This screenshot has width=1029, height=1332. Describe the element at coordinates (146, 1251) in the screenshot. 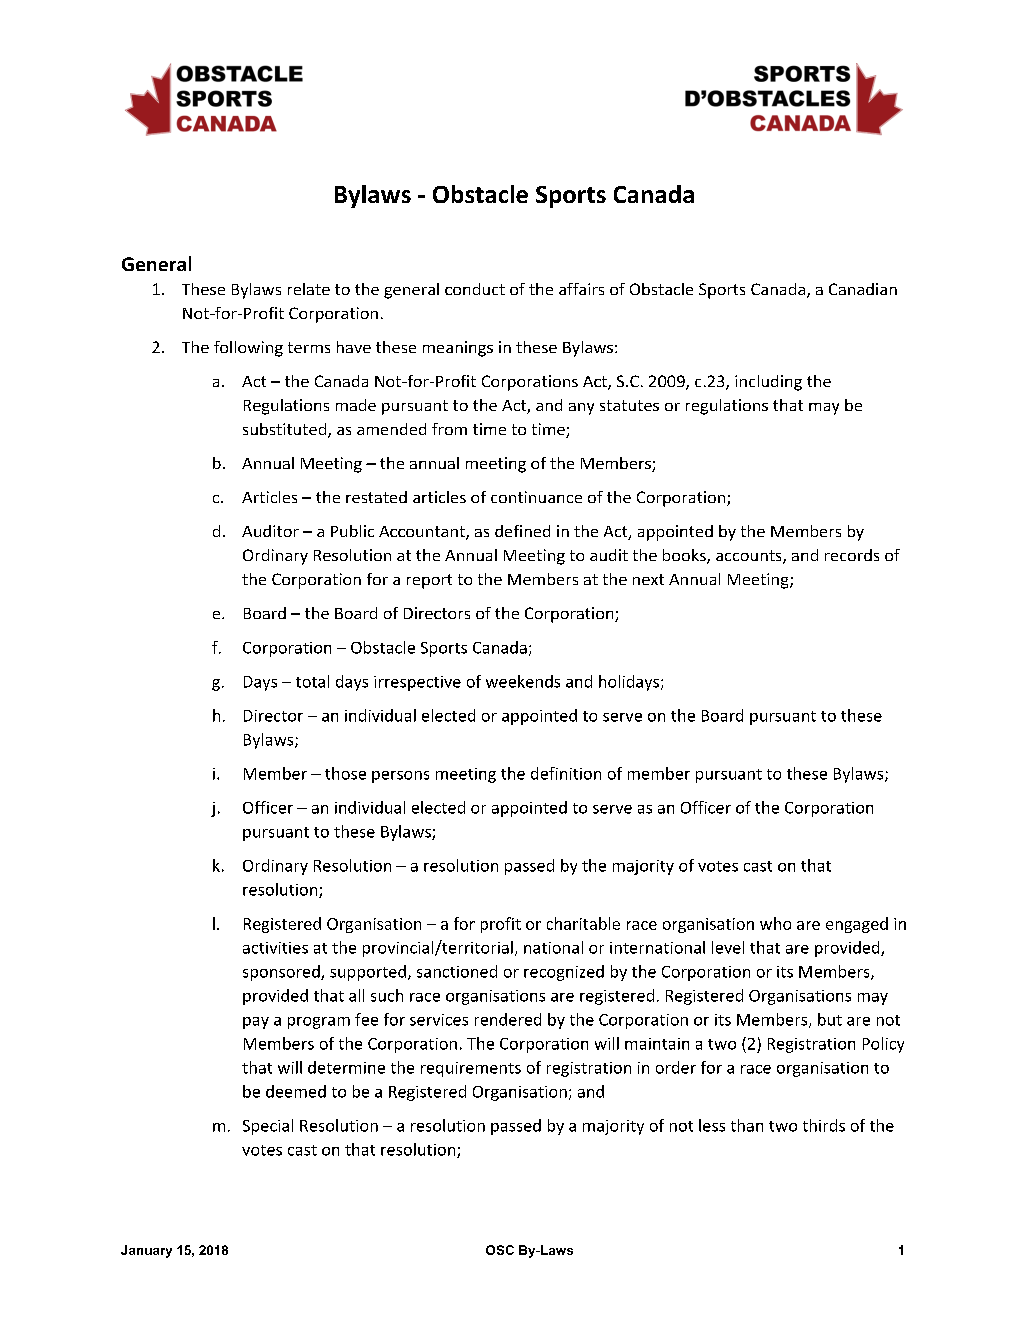

I see `January` at that location.
